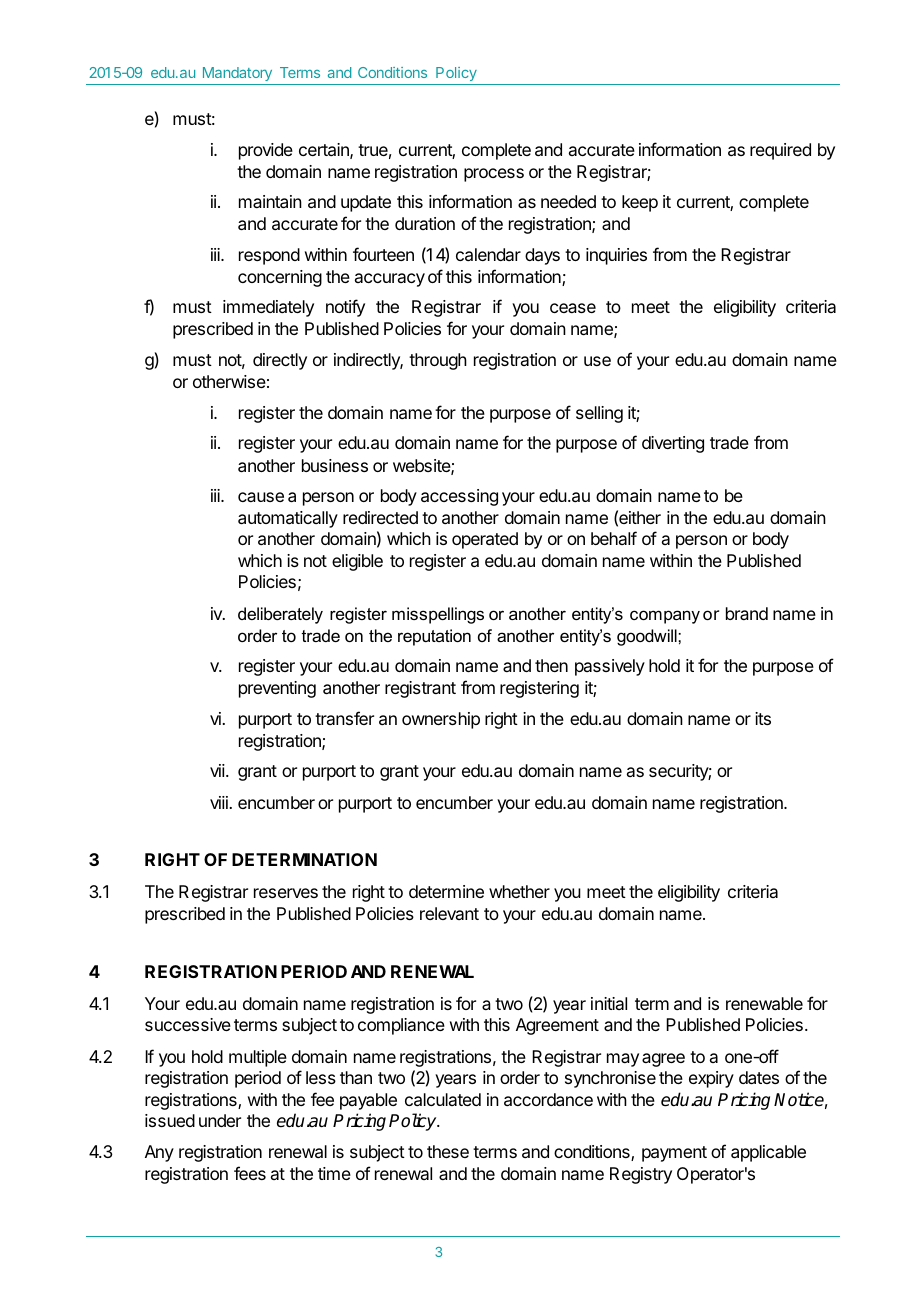  I want to click on Mandatory, so click(237, 74).
